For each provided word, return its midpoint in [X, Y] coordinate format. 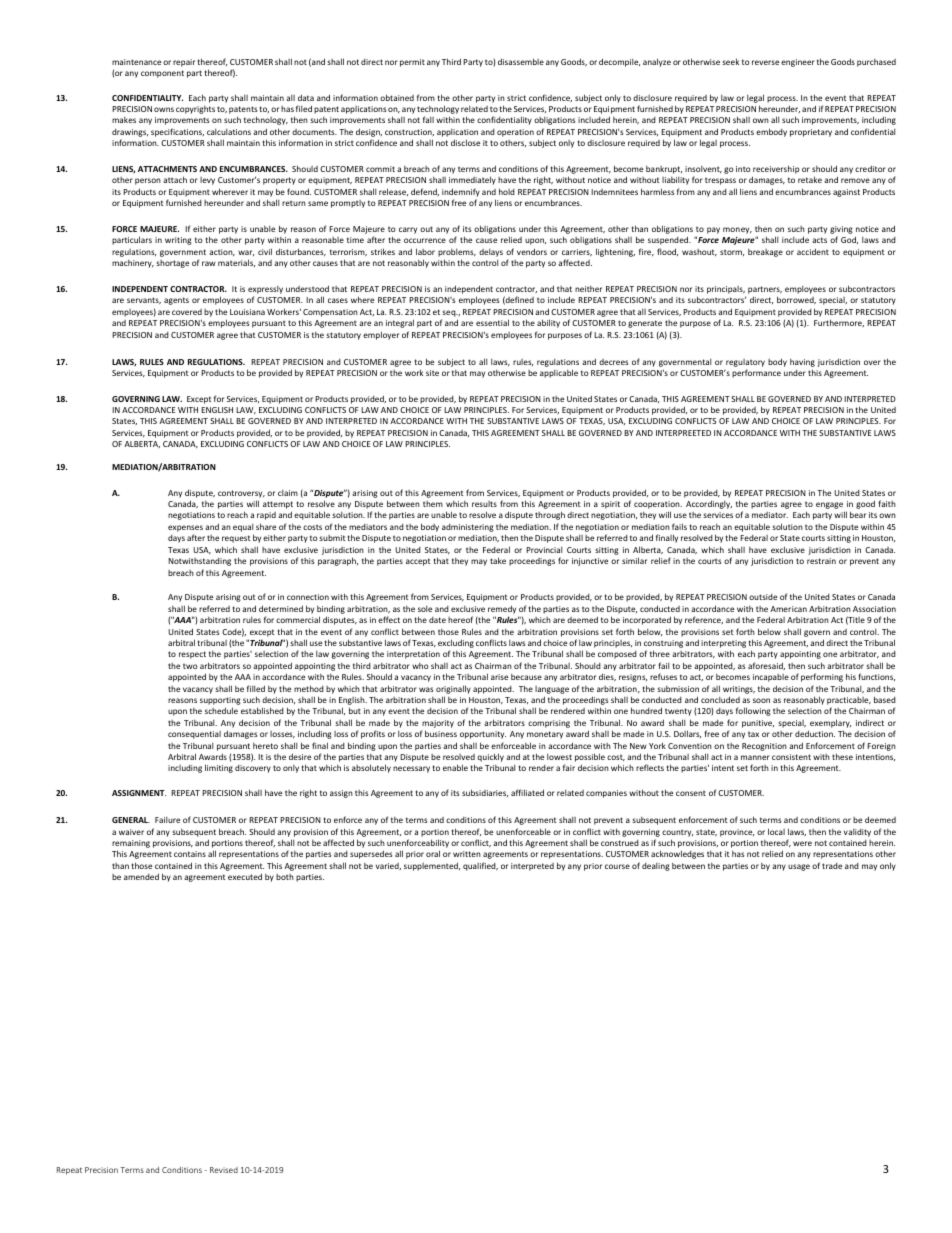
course [617, 866]
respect [192, 655]
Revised [224, 1170]
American [788, 609]
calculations [229, 132]
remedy [502, 609]
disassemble [521, 61]
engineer [798, 63]
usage [799, 867]
